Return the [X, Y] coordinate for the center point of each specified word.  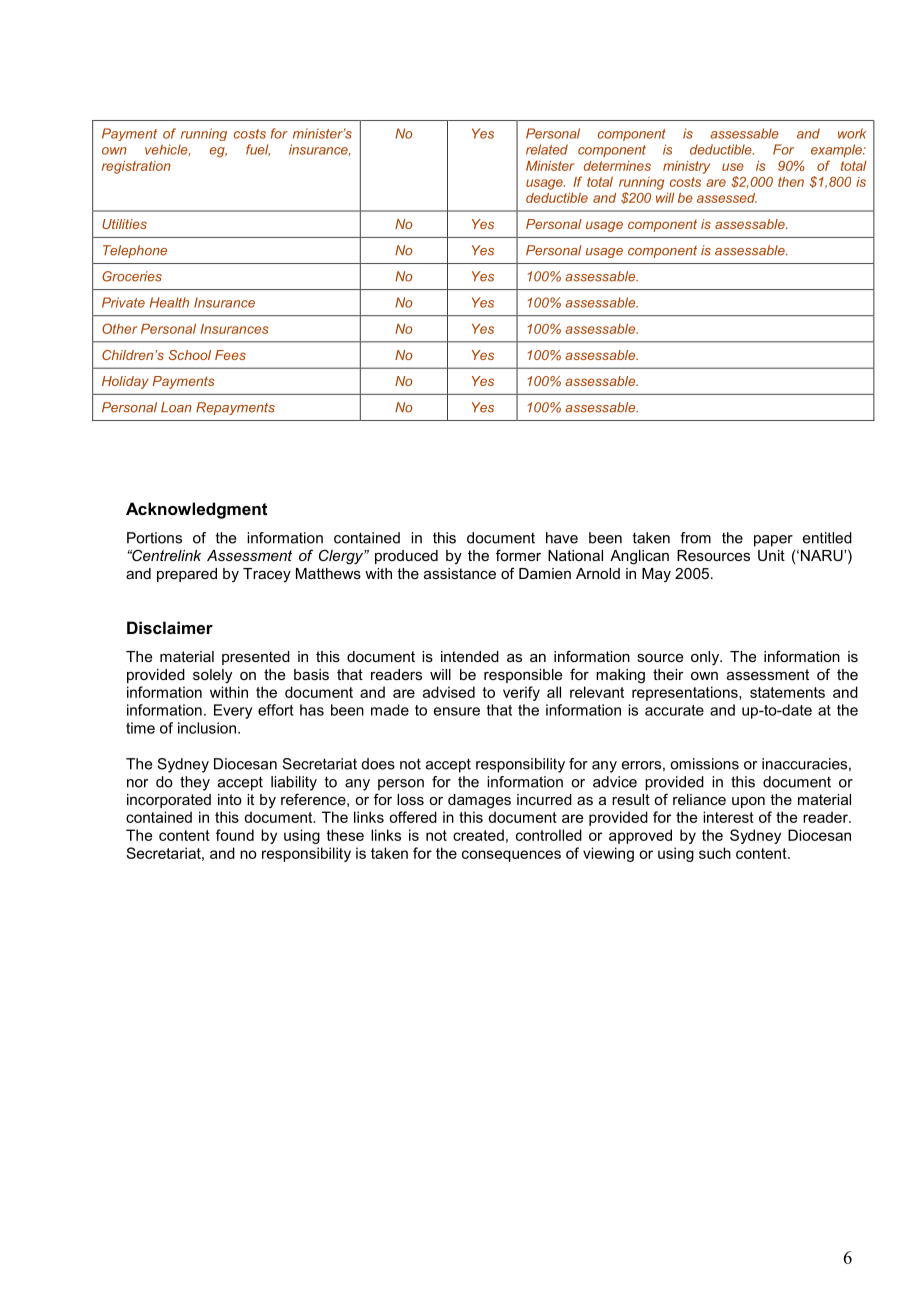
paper [773, 541]
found [235, 835]
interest [728, 817]
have [562, 538]
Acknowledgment [196, 510]
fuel [258, 150]
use [733, 167]
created [478, 835]
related [547, 149]
